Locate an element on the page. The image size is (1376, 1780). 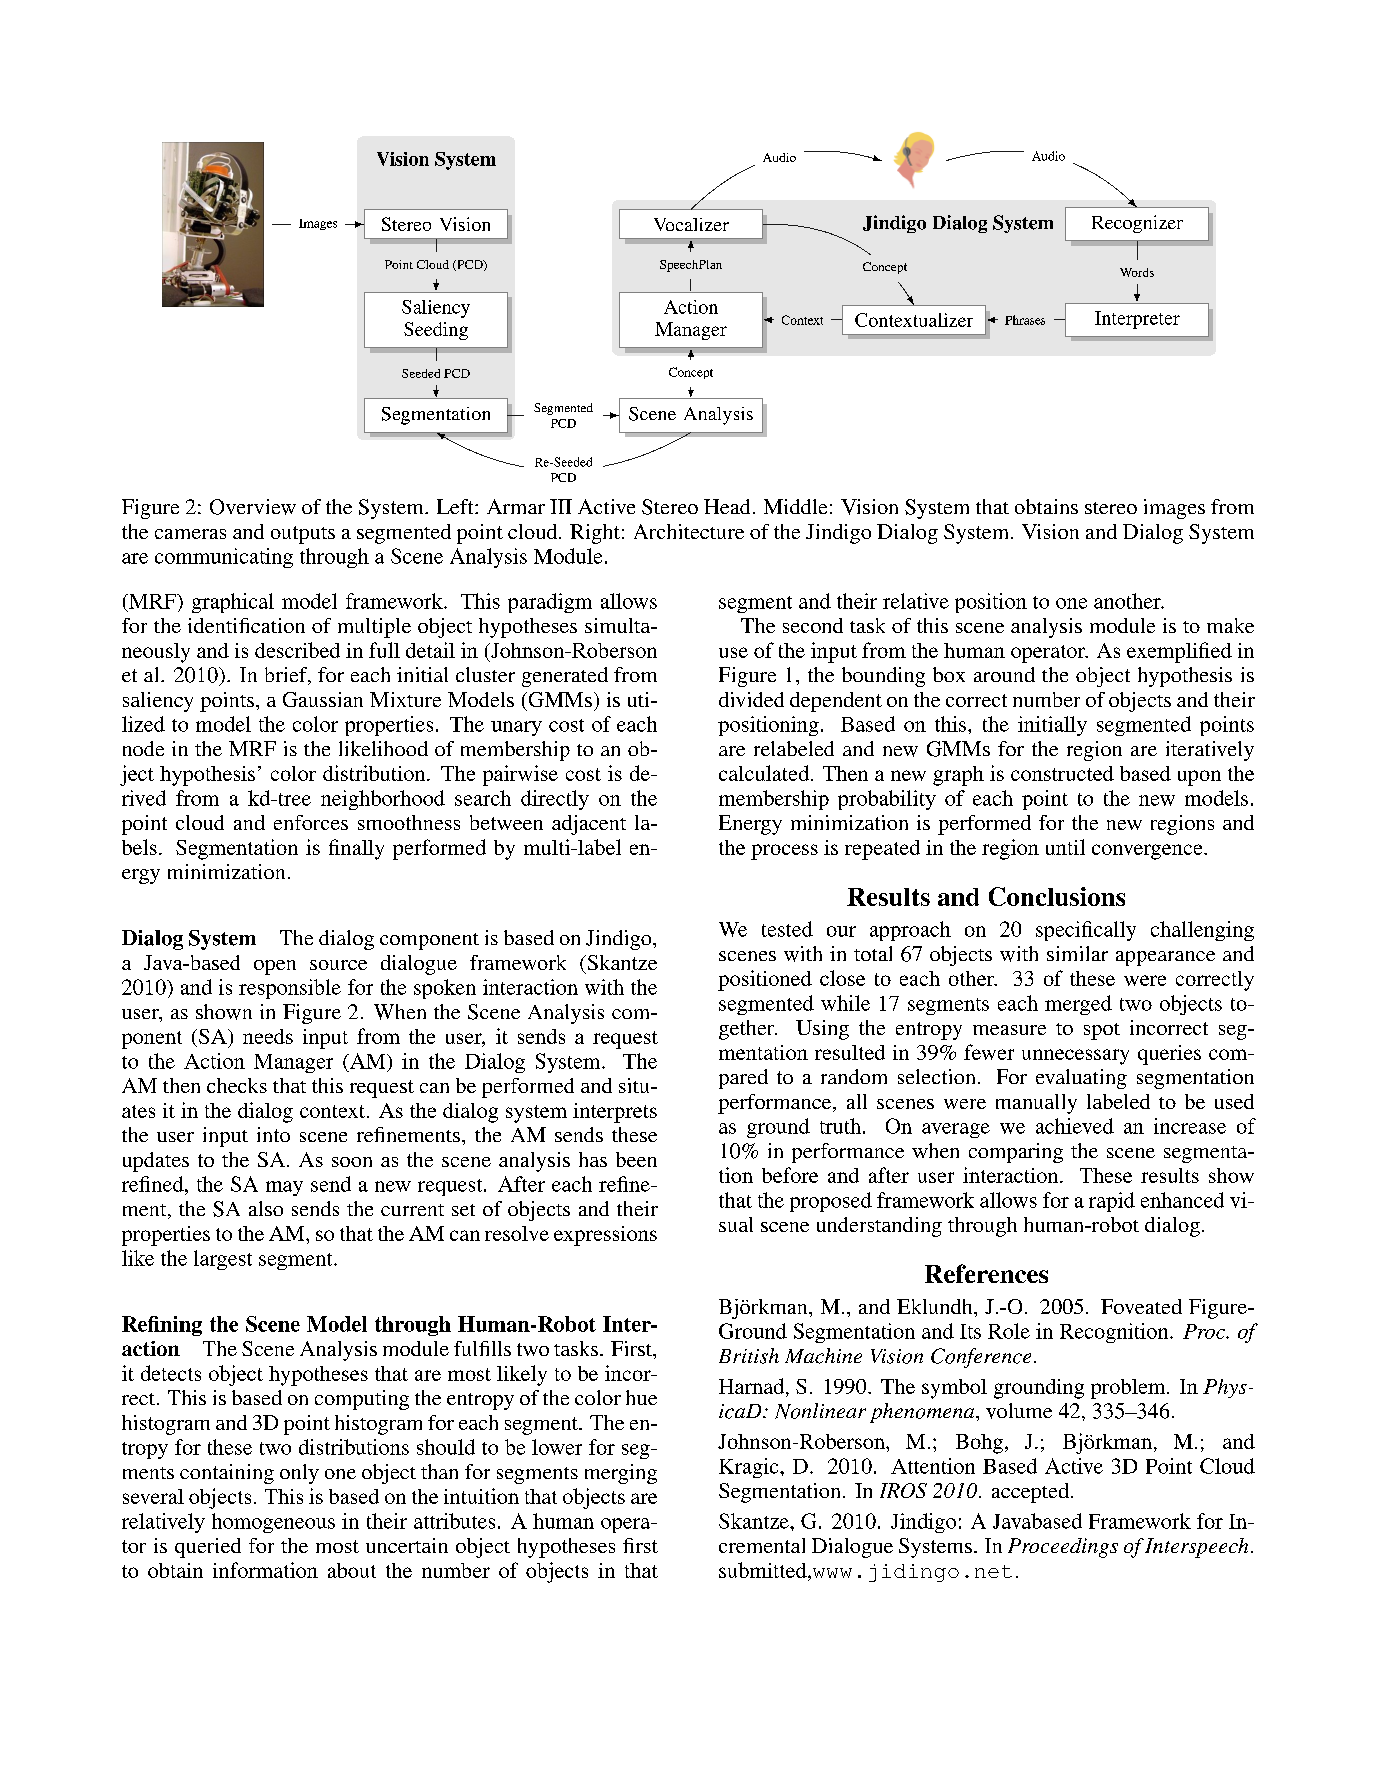
expressions is located at coordinates (605, 1236).
